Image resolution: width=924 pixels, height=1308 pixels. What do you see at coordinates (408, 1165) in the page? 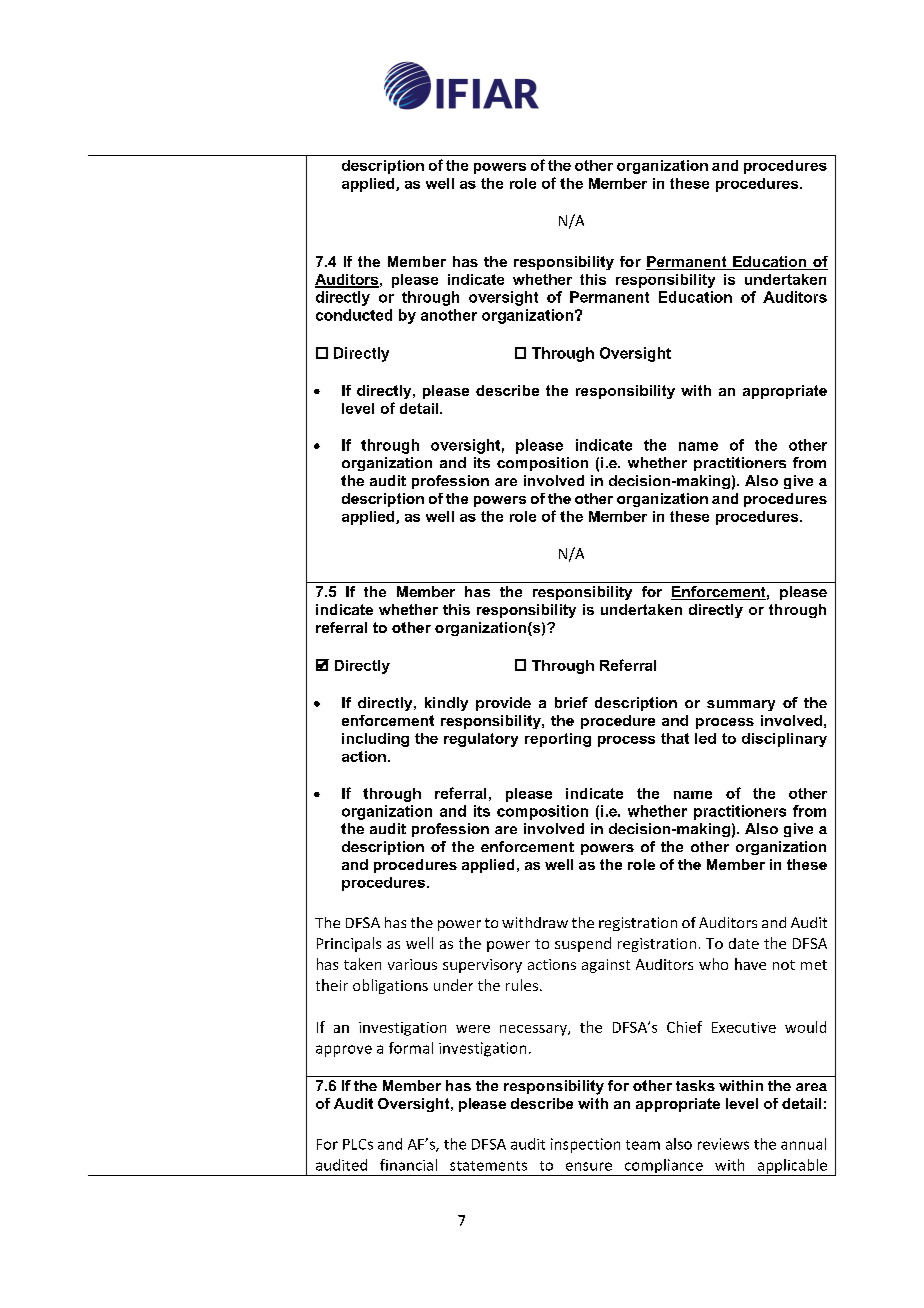
I see `financial` at bounding box center [408, 1165].
